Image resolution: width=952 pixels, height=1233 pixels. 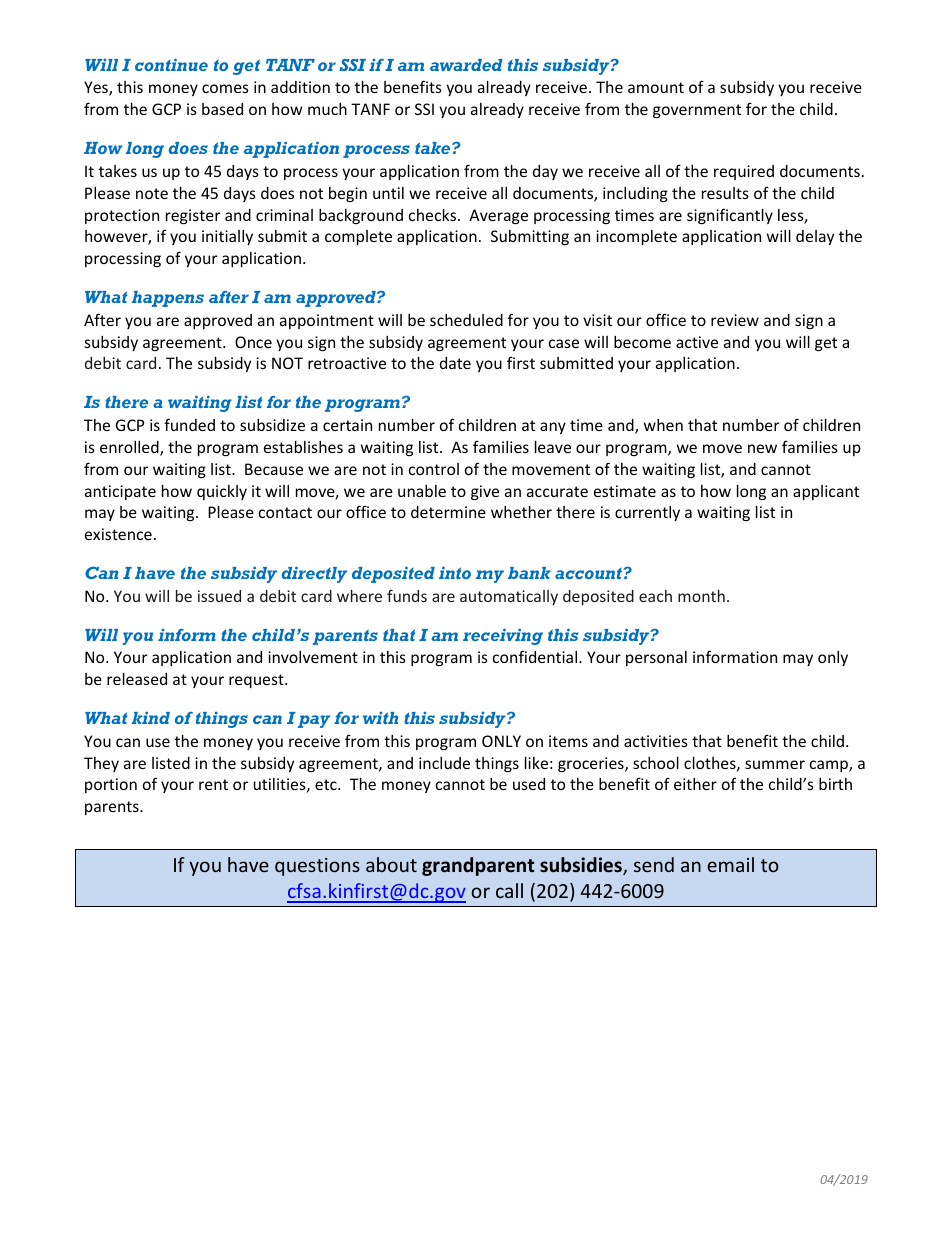 I want to click on government, so click(x=697, y=111).
